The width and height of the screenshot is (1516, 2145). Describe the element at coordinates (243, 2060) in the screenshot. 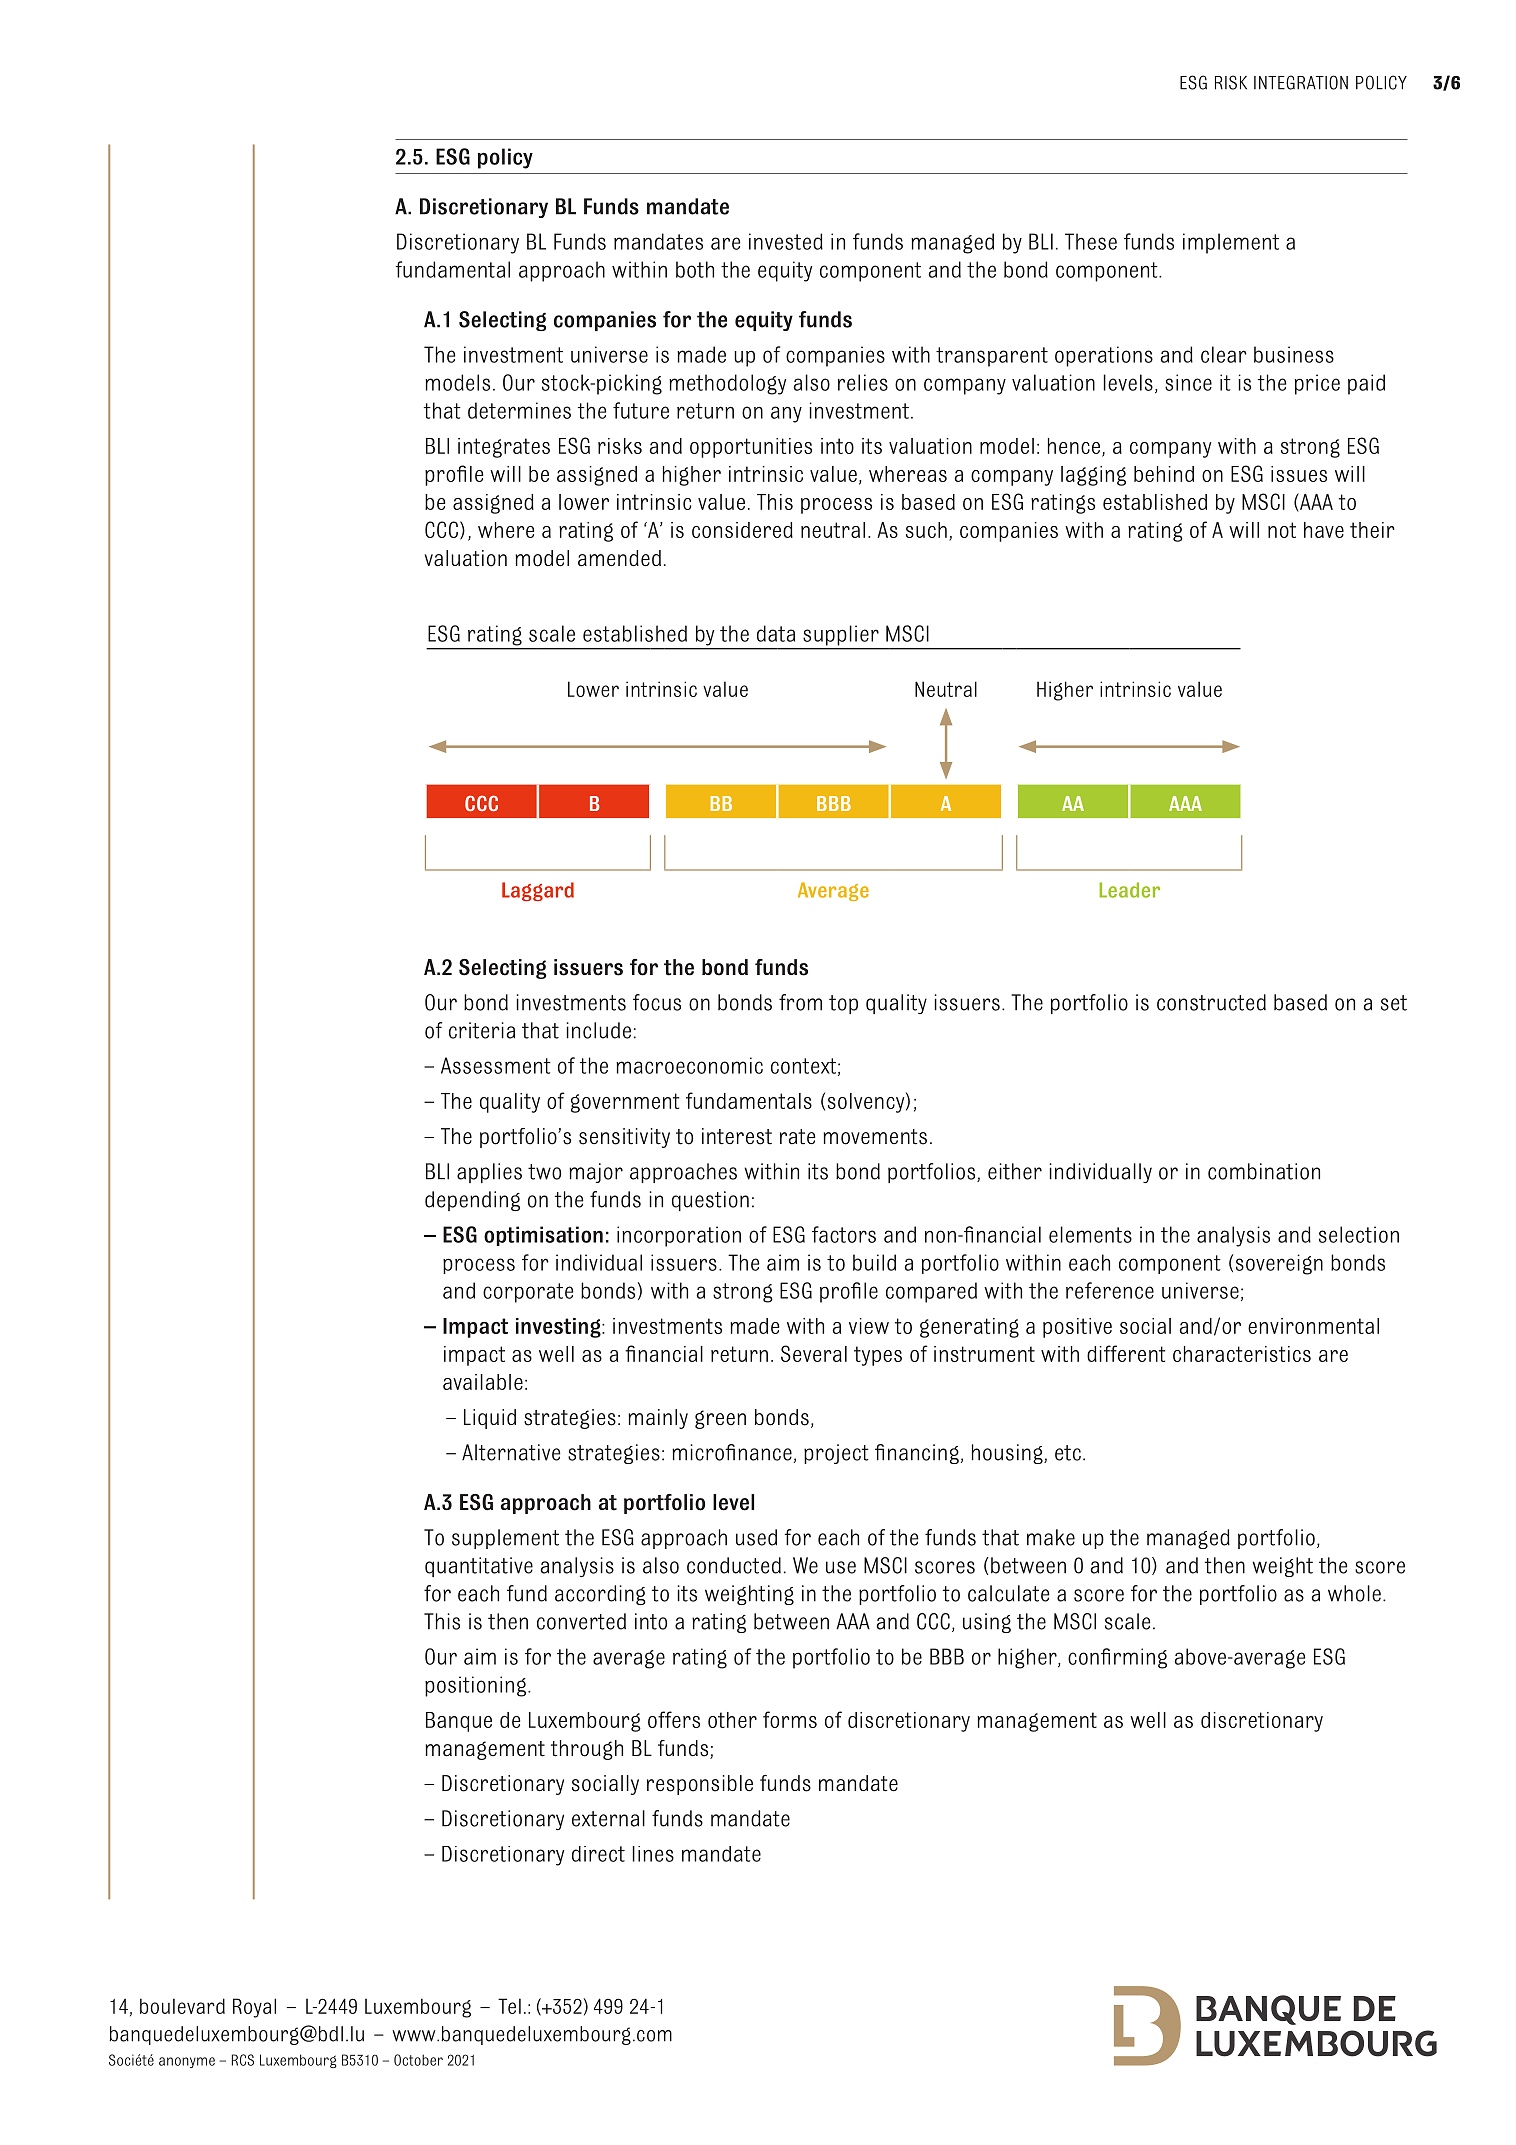

I see `RCS` at that location.
